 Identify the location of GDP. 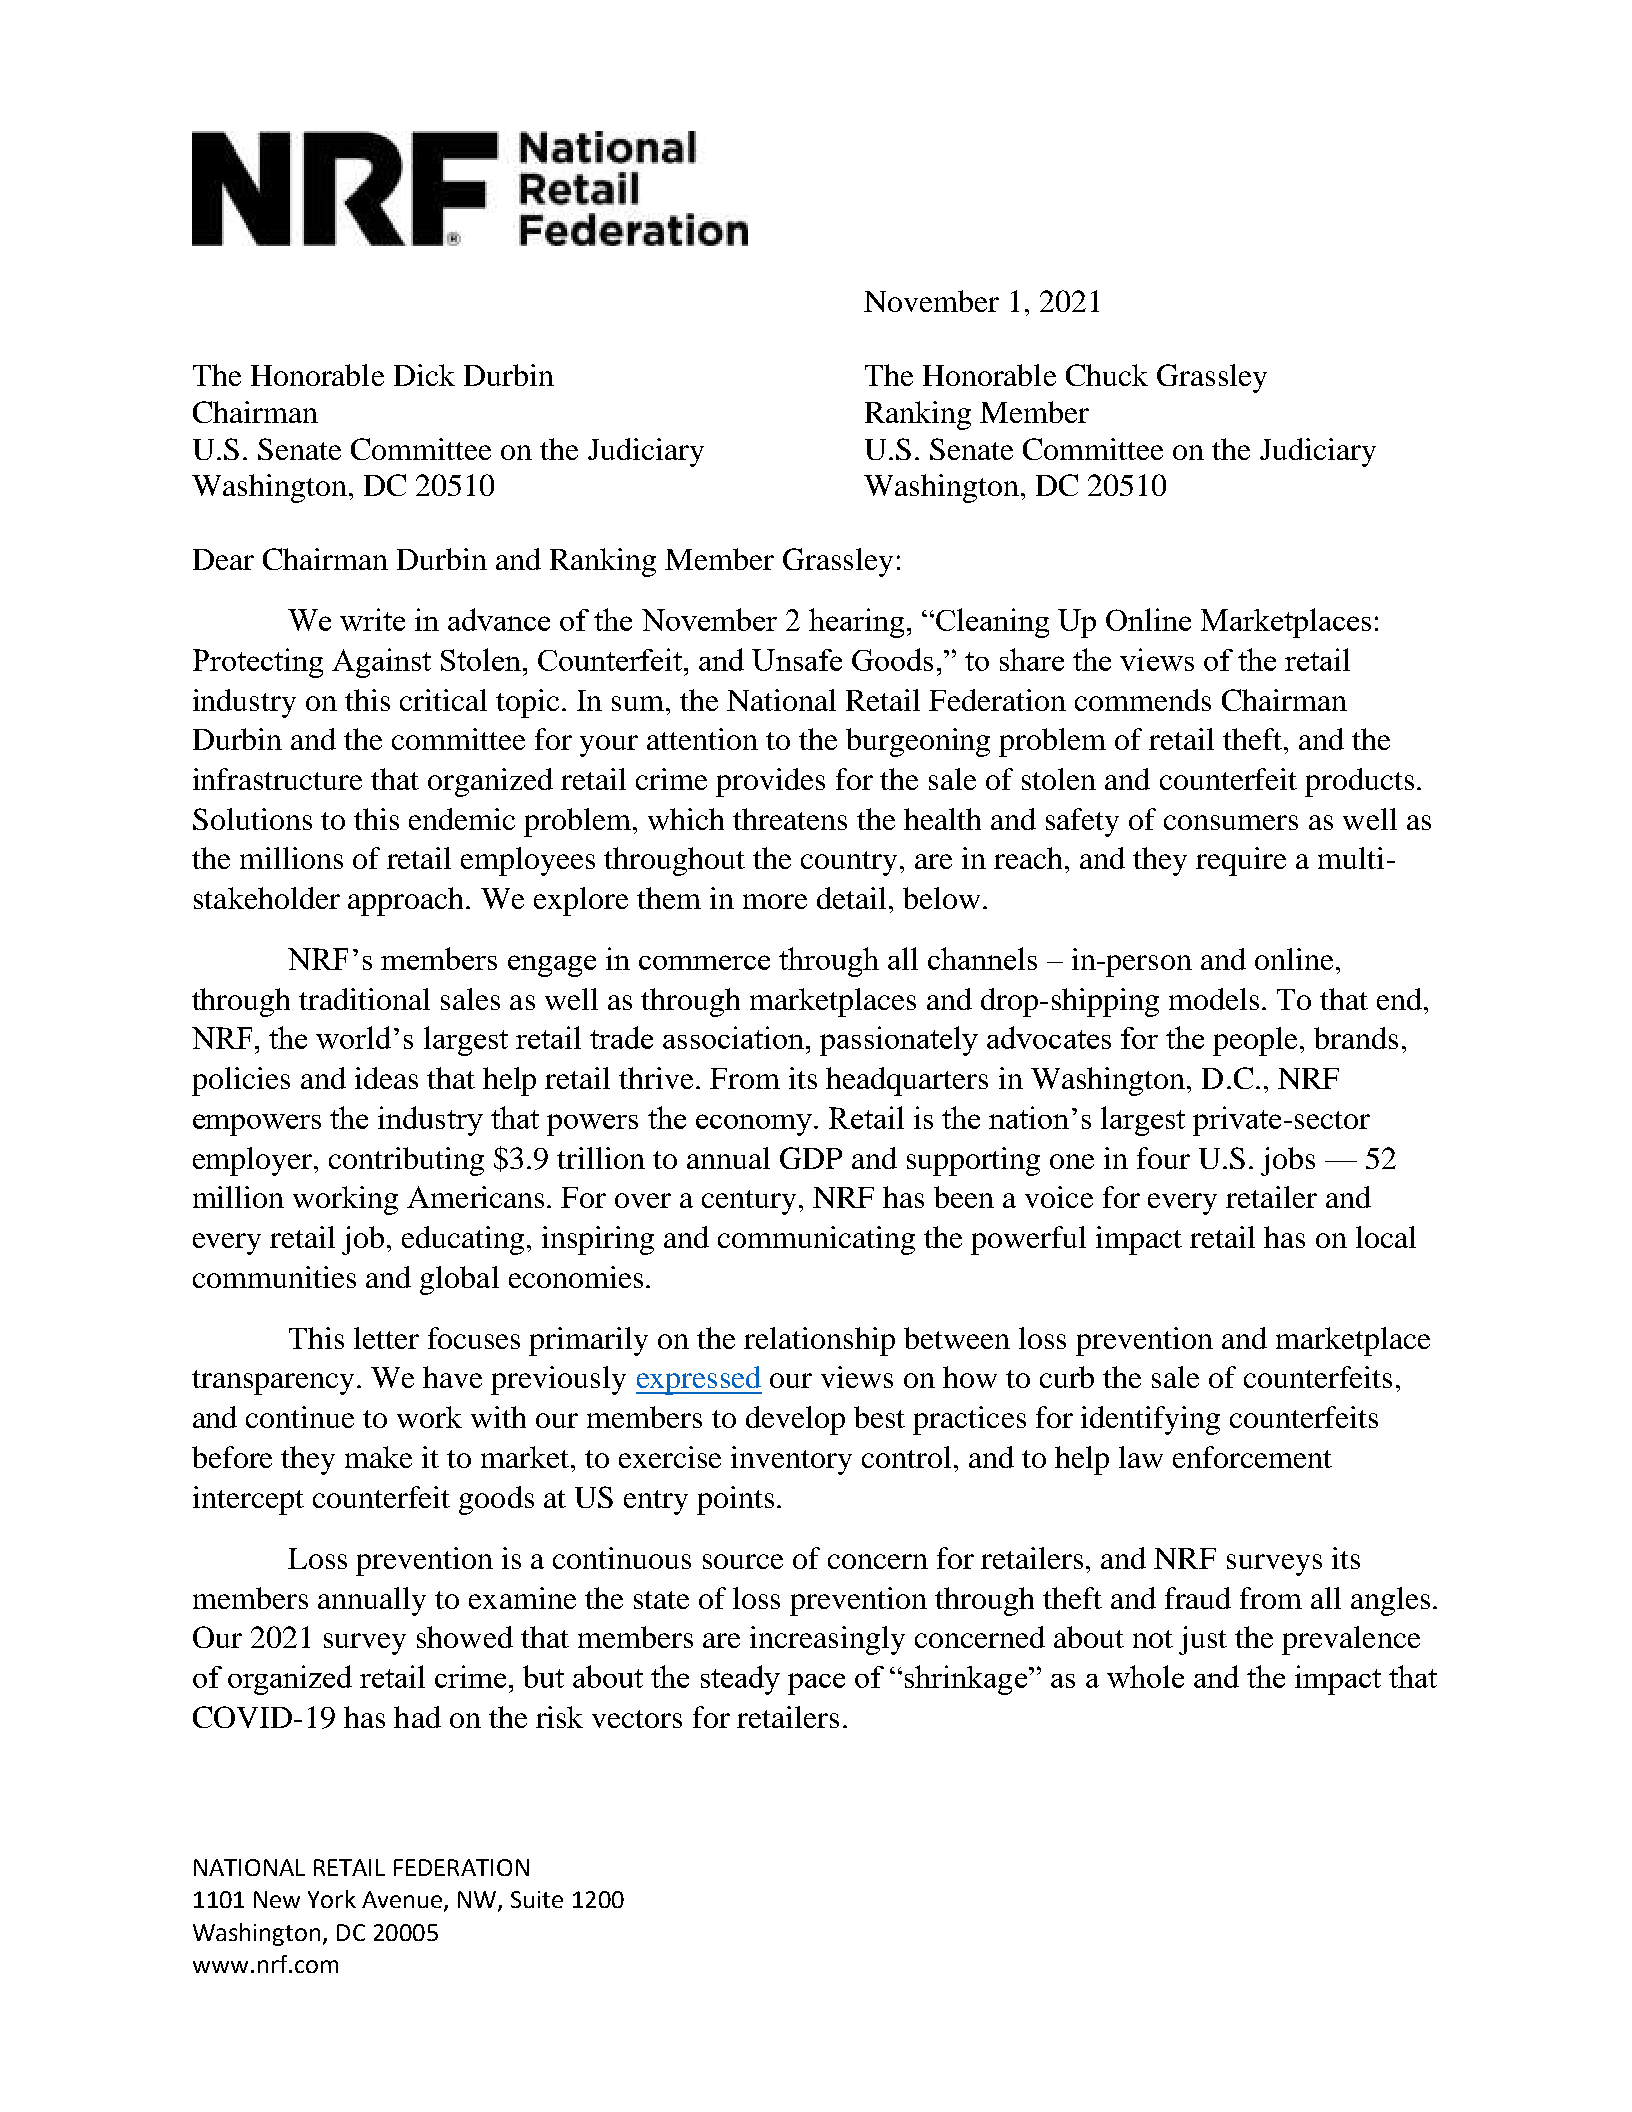
(811, 1158).
